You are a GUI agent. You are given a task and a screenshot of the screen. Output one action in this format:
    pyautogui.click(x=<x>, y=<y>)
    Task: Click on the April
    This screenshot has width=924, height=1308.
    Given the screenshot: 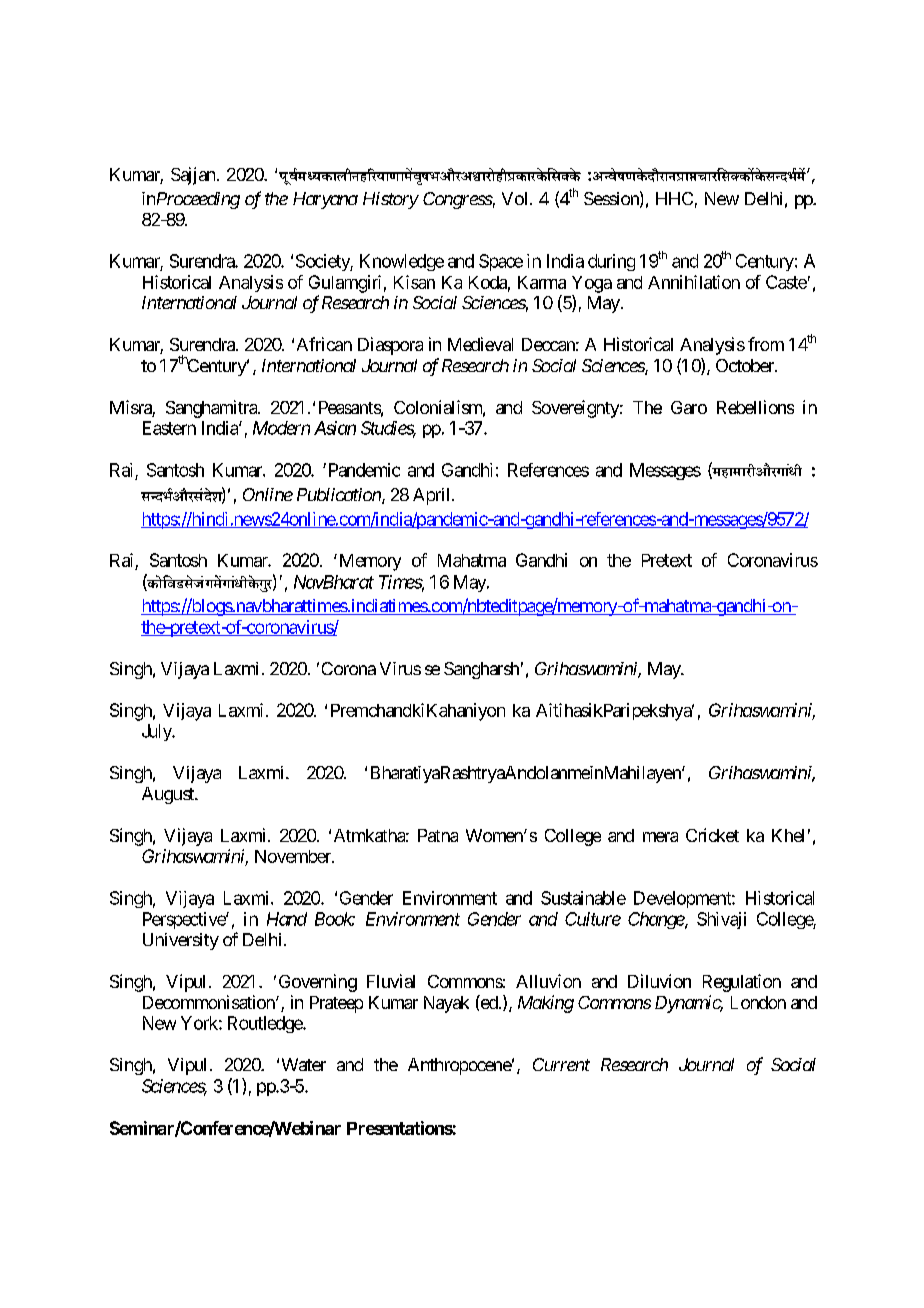 What is the action you would take?
    pyautogui.click(x=433, y=496)
